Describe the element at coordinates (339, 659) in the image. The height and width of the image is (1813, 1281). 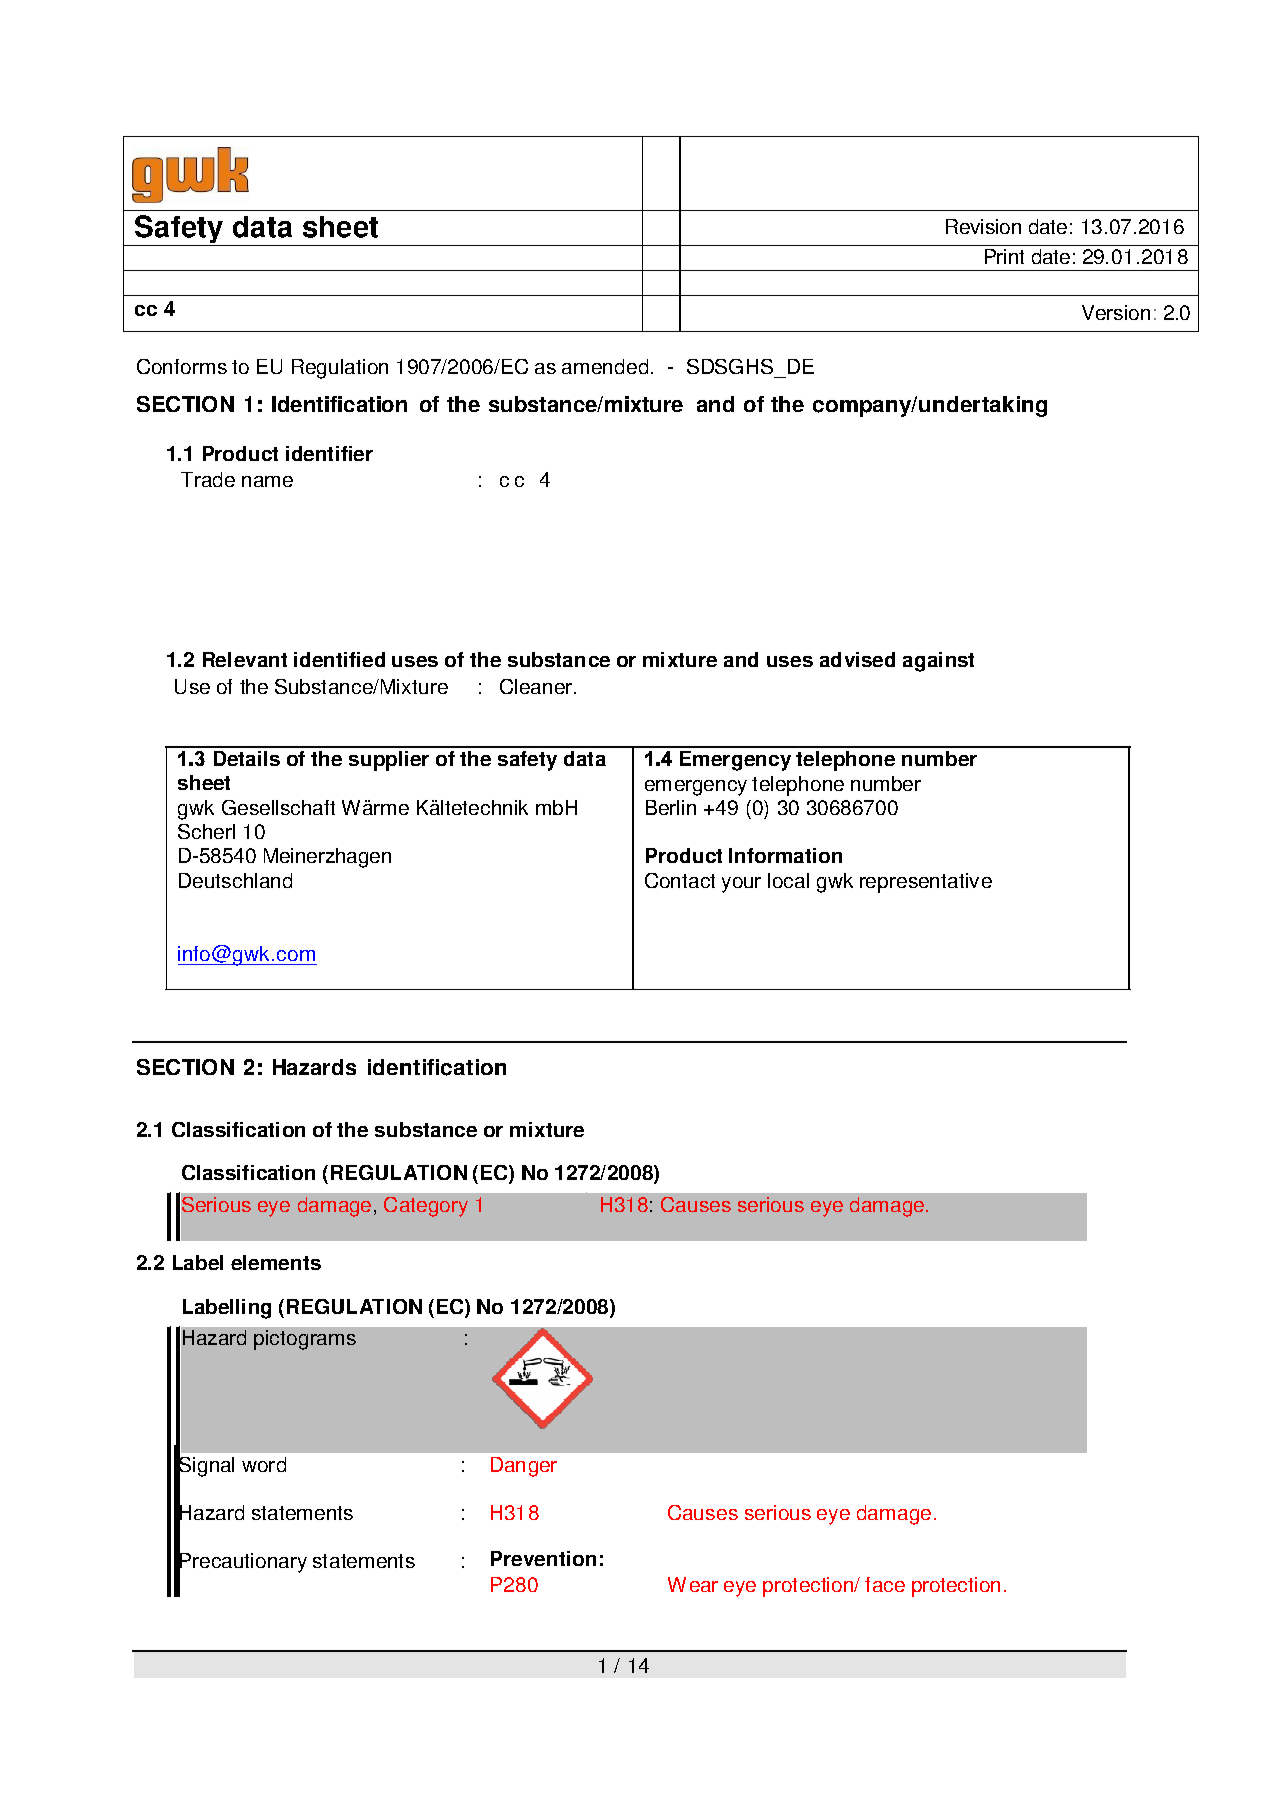
I see `identified` at that location.
